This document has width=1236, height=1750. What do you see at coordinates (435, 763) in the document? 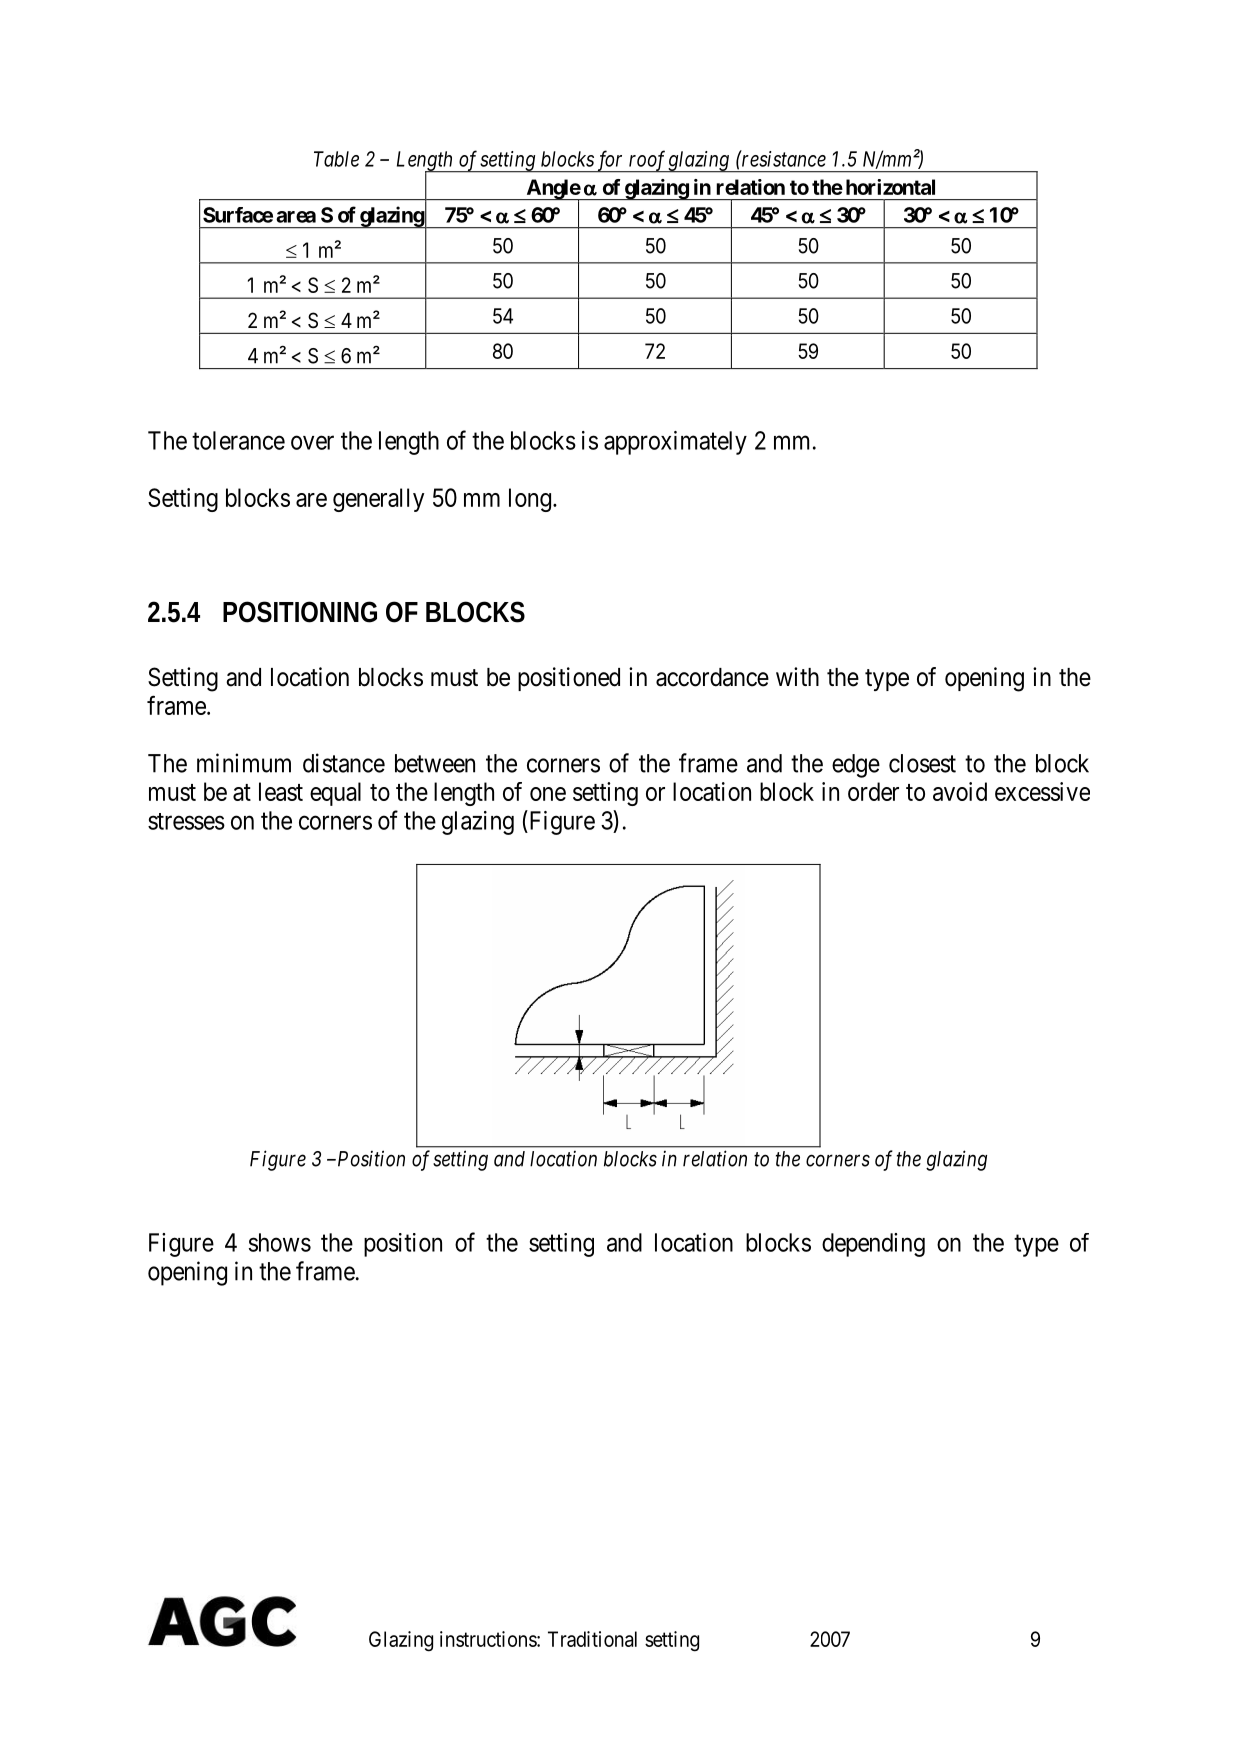
I see `between` at bounding box center [435, 763].
